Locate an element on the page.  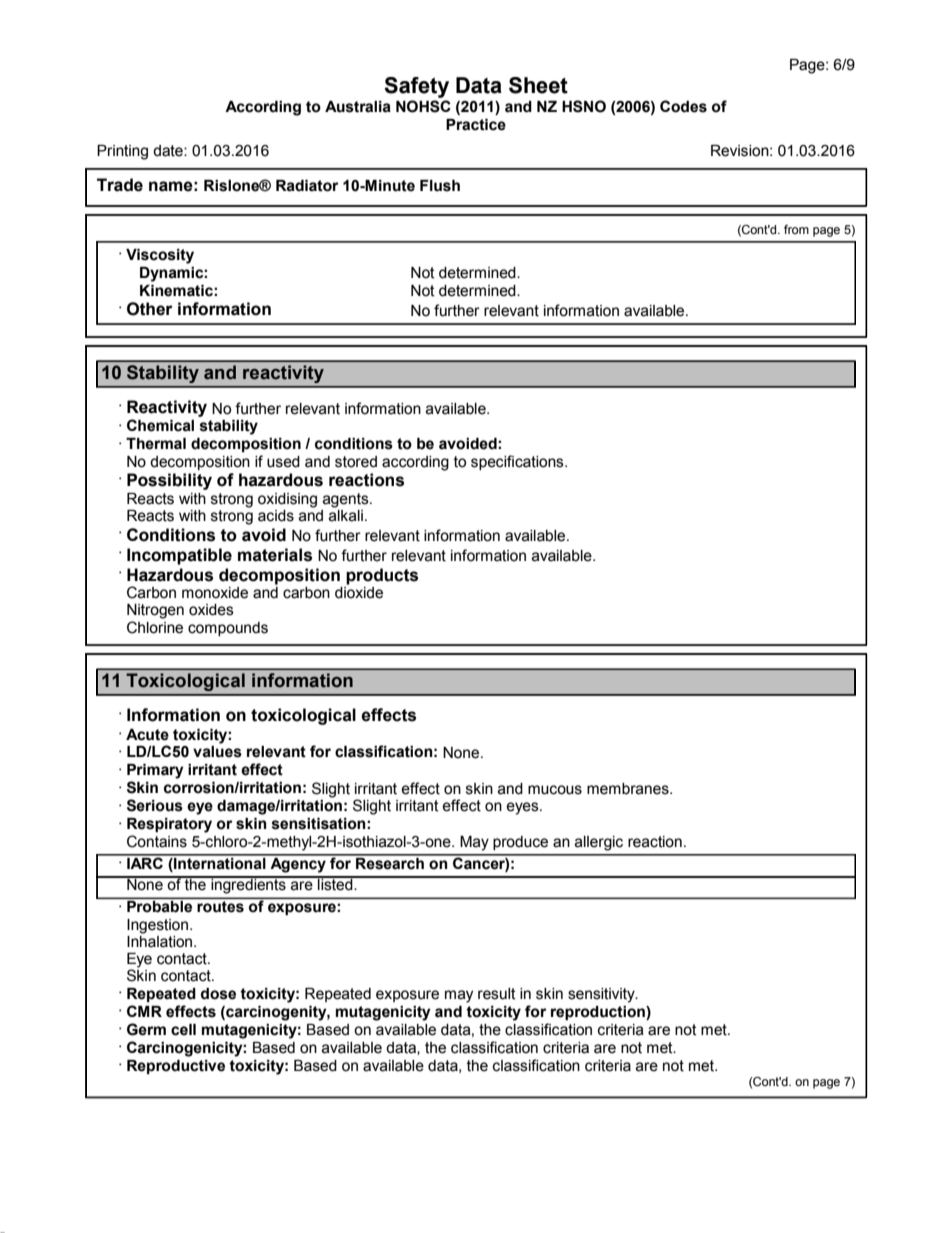
products is located at coordinates (382, 576).
